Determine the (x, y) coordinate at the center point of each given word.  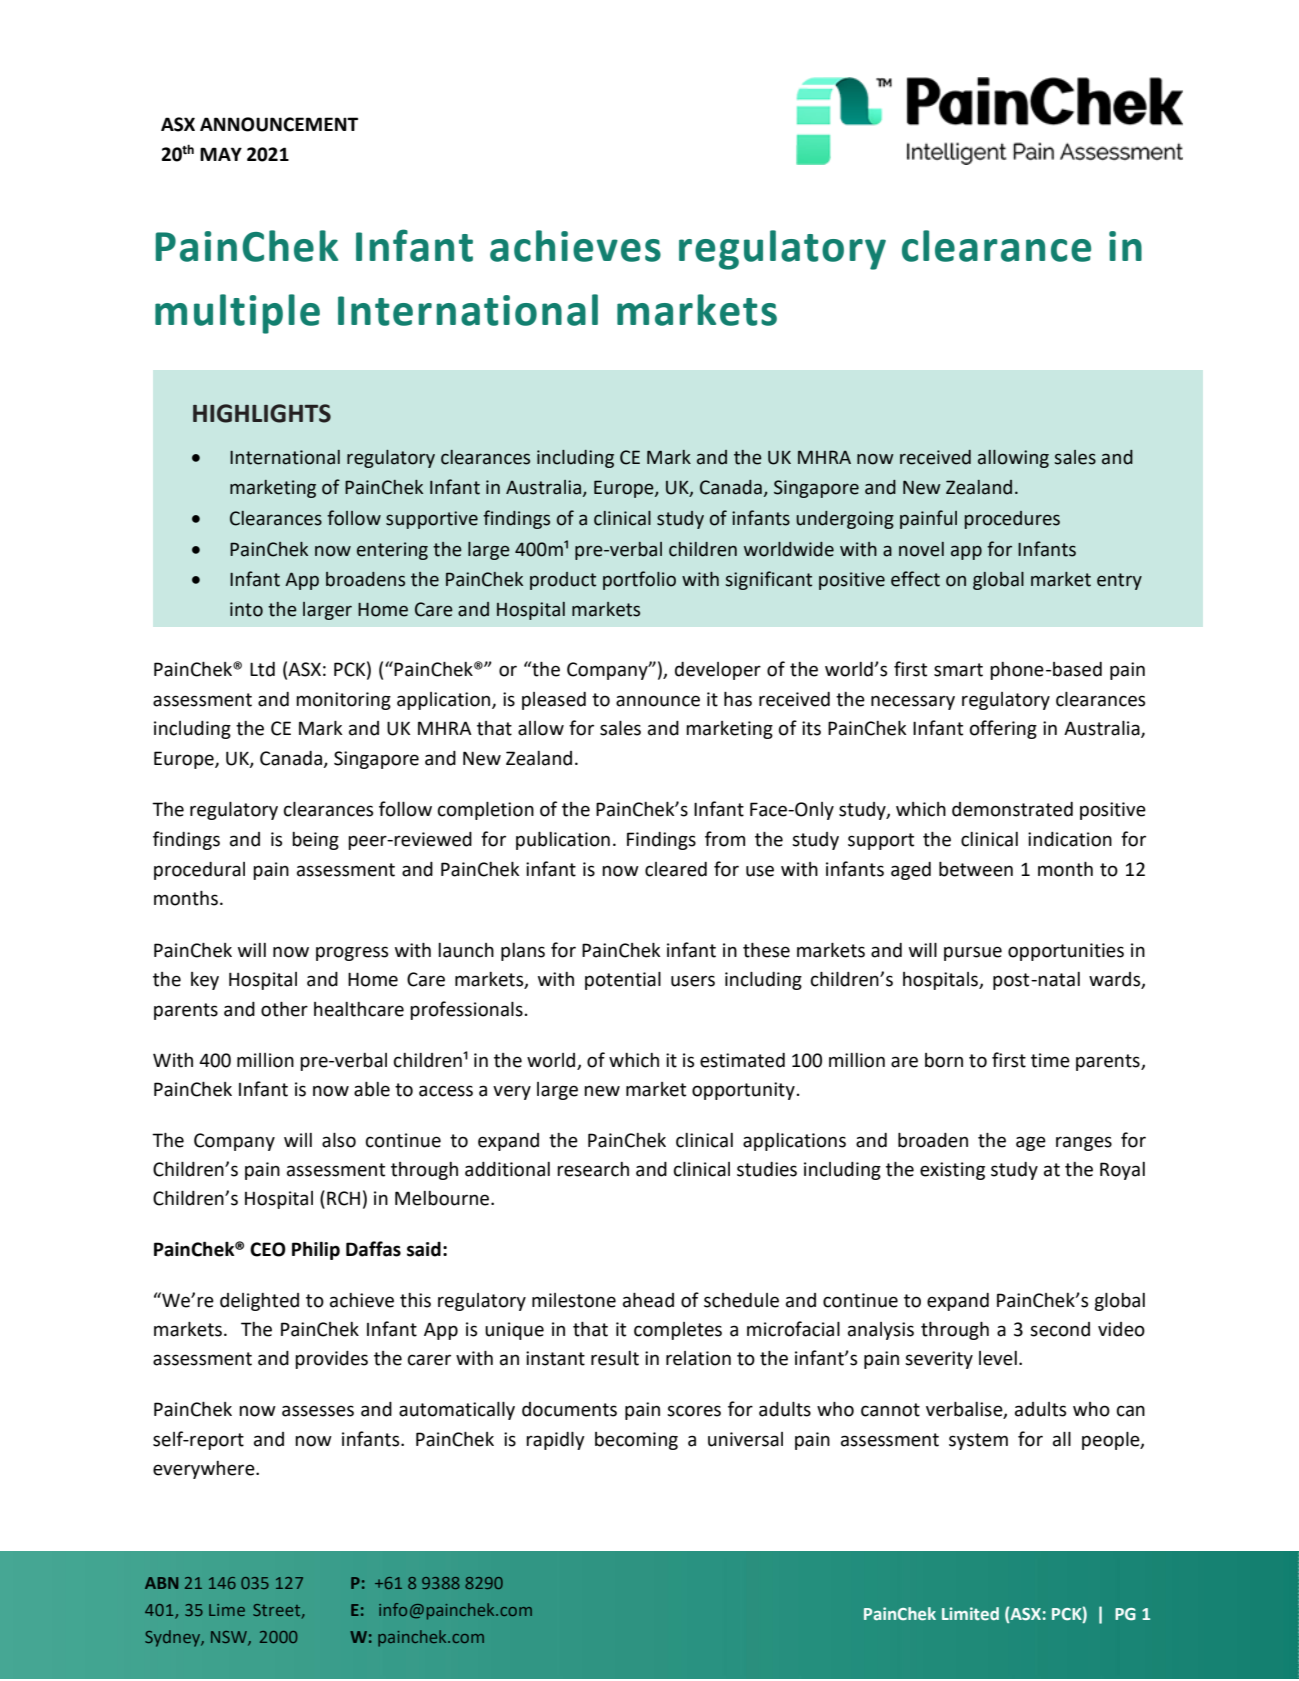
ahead (648, 1300)
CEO (268, 1249)
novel (921, 549)
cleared (676, 869)
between (976, 869)
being (315, 841)
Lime (227, 1610)
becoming (636, 1441)
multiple (237, 314)
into (246, 609)
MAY (221, 154)
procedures (1012, 520)
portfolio (639, 580)
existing (952, 1171)
